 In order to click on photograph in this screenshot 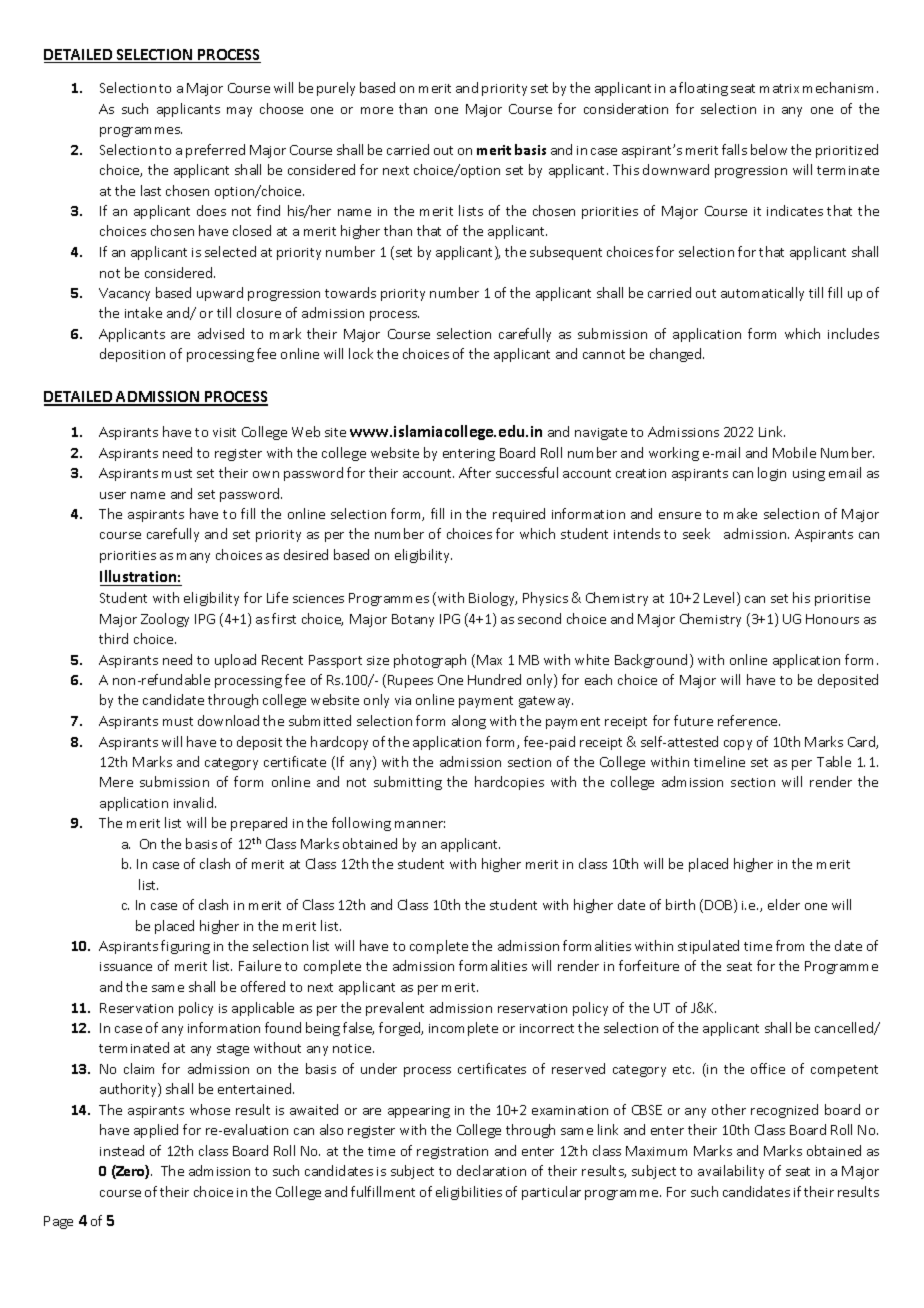, I will do `click(430, 661)`.
